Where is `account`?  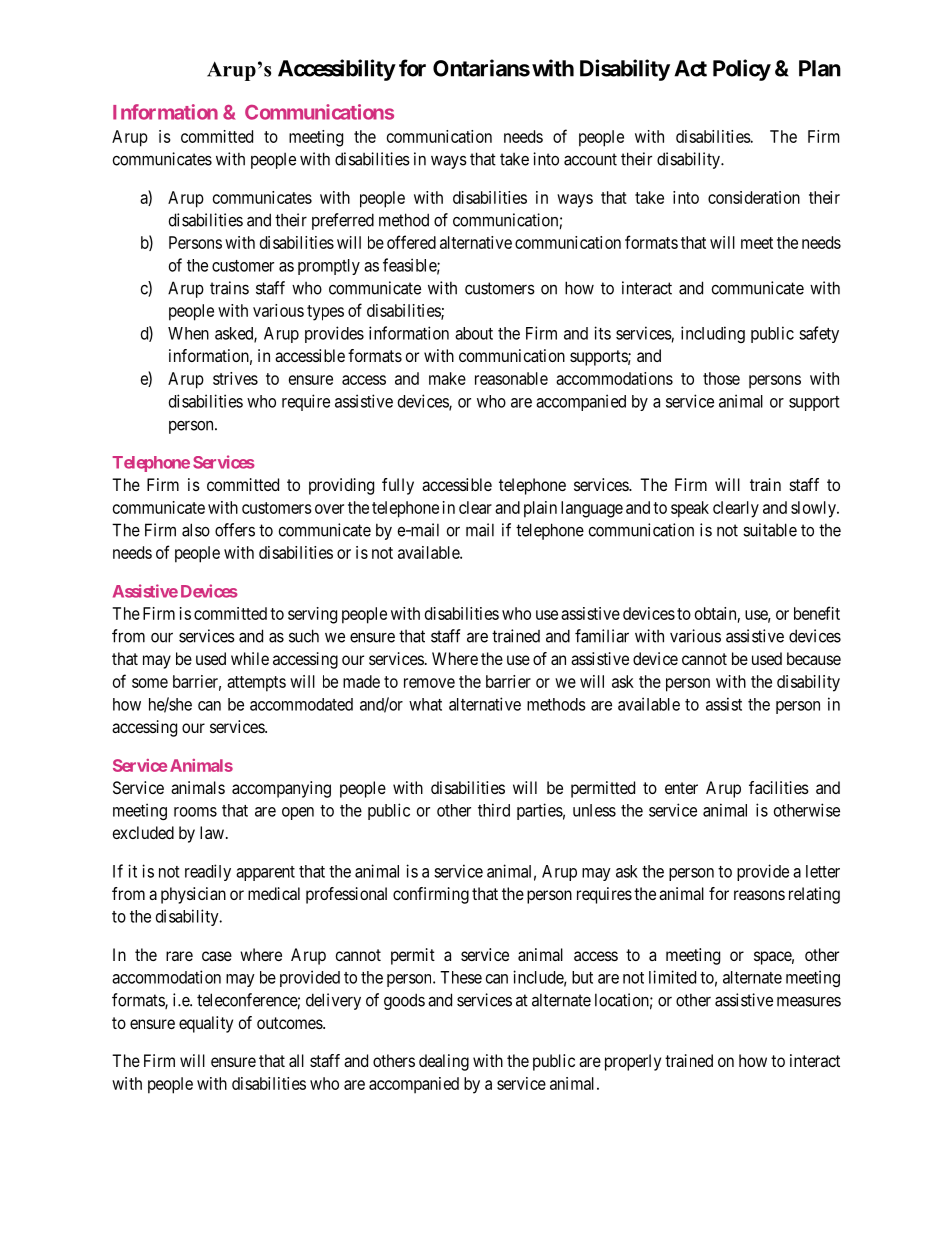
account is located at coordinates (590, 159).
